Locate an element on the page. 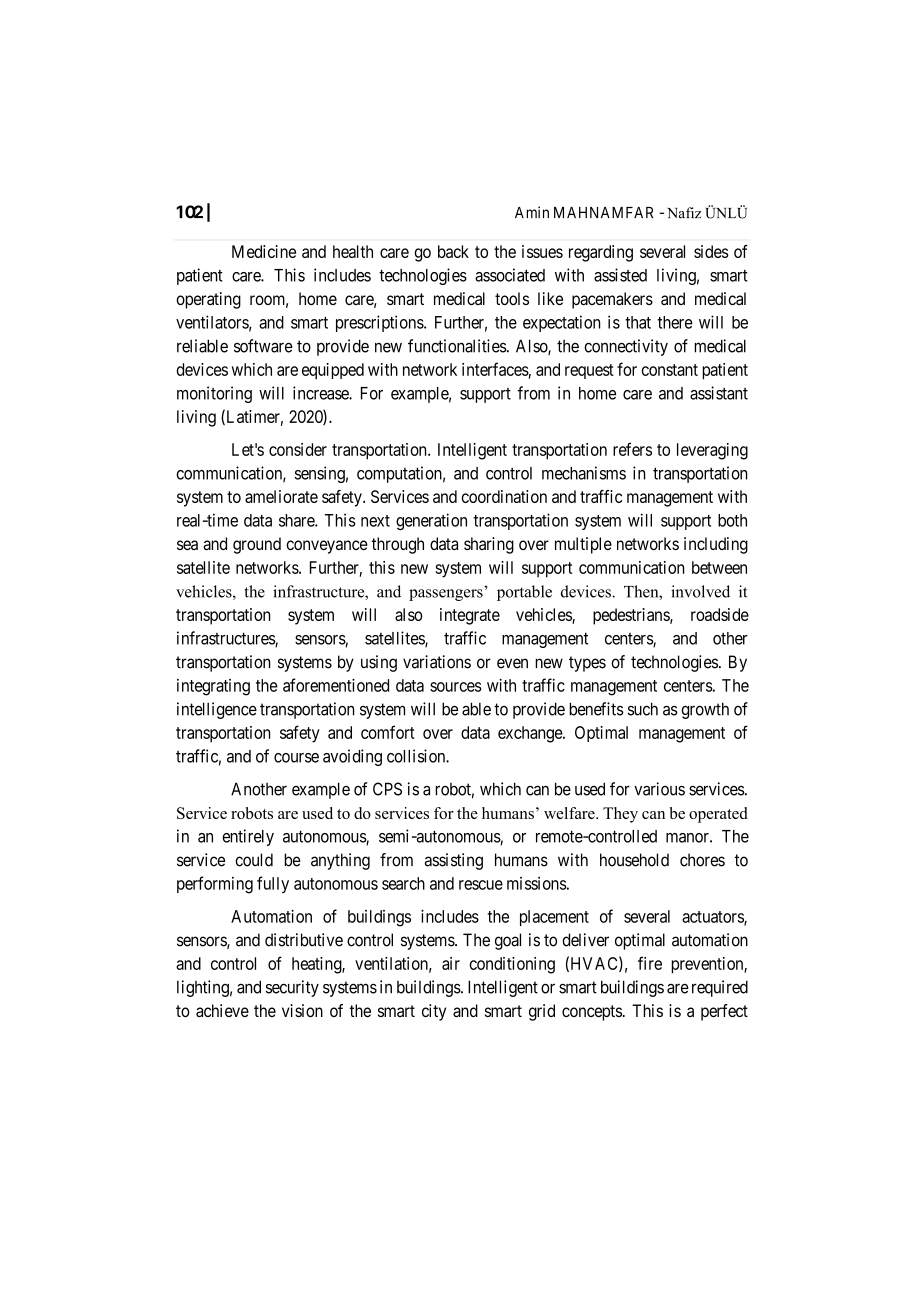  security is located at coordinates (292, 988).
